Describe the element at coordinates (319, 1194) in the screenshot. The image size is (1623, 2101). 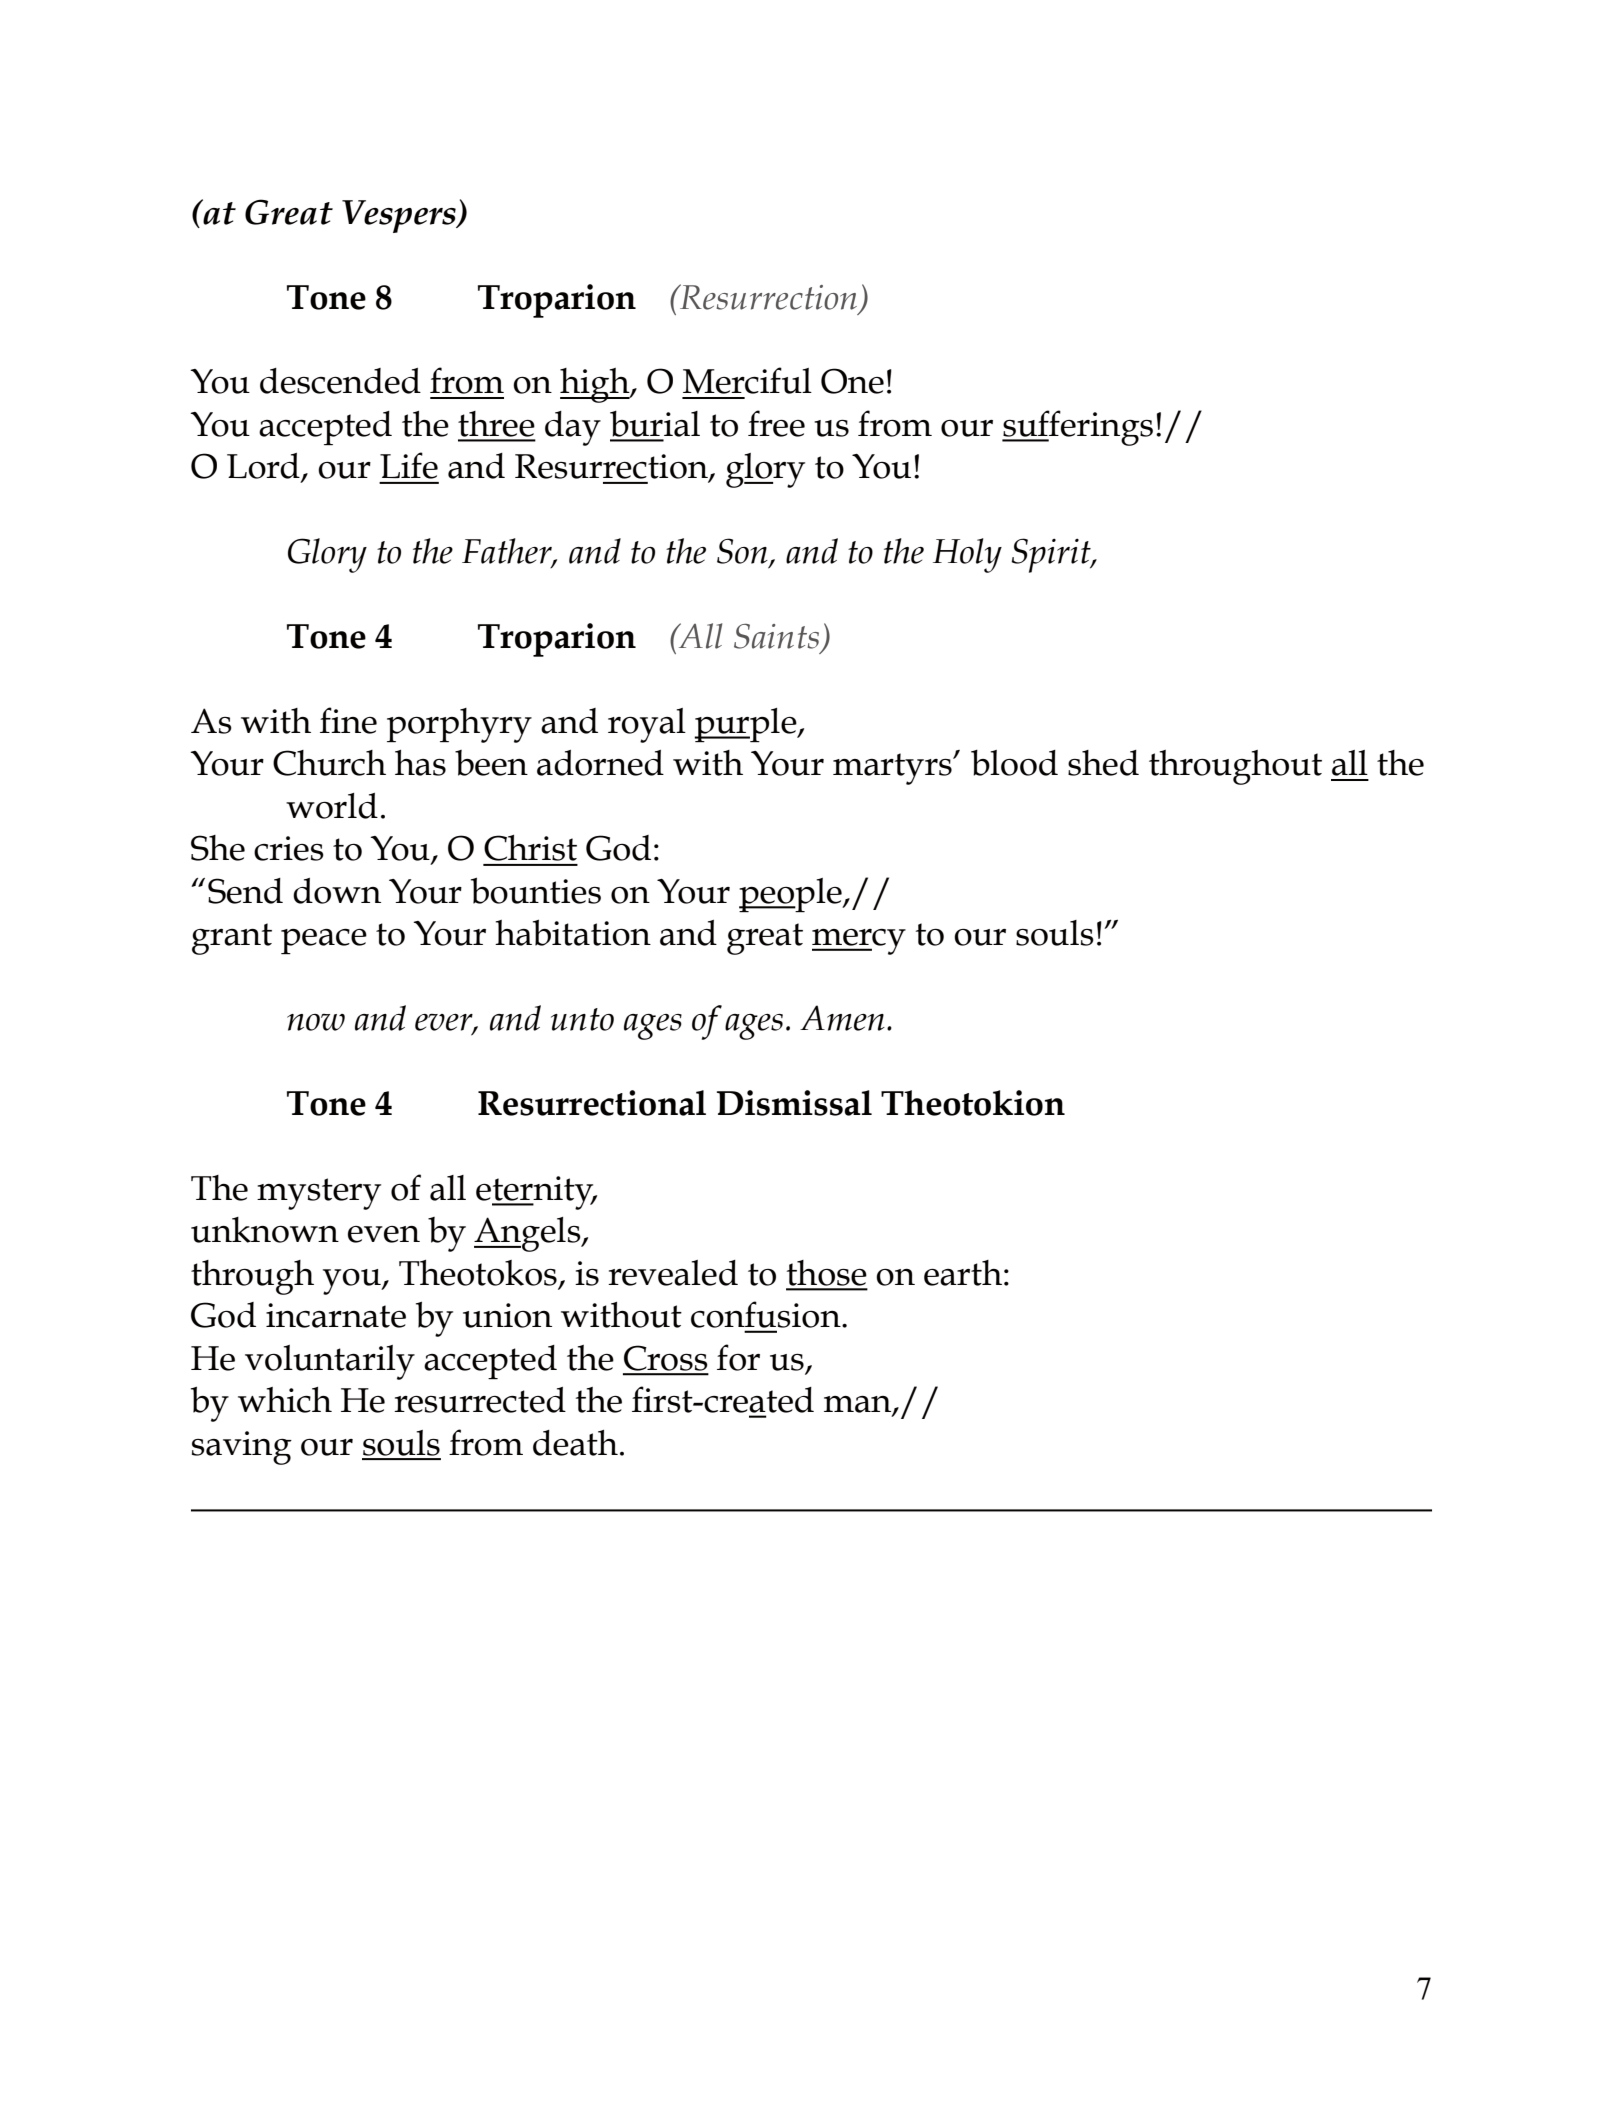
I see `mystery` at that location.
